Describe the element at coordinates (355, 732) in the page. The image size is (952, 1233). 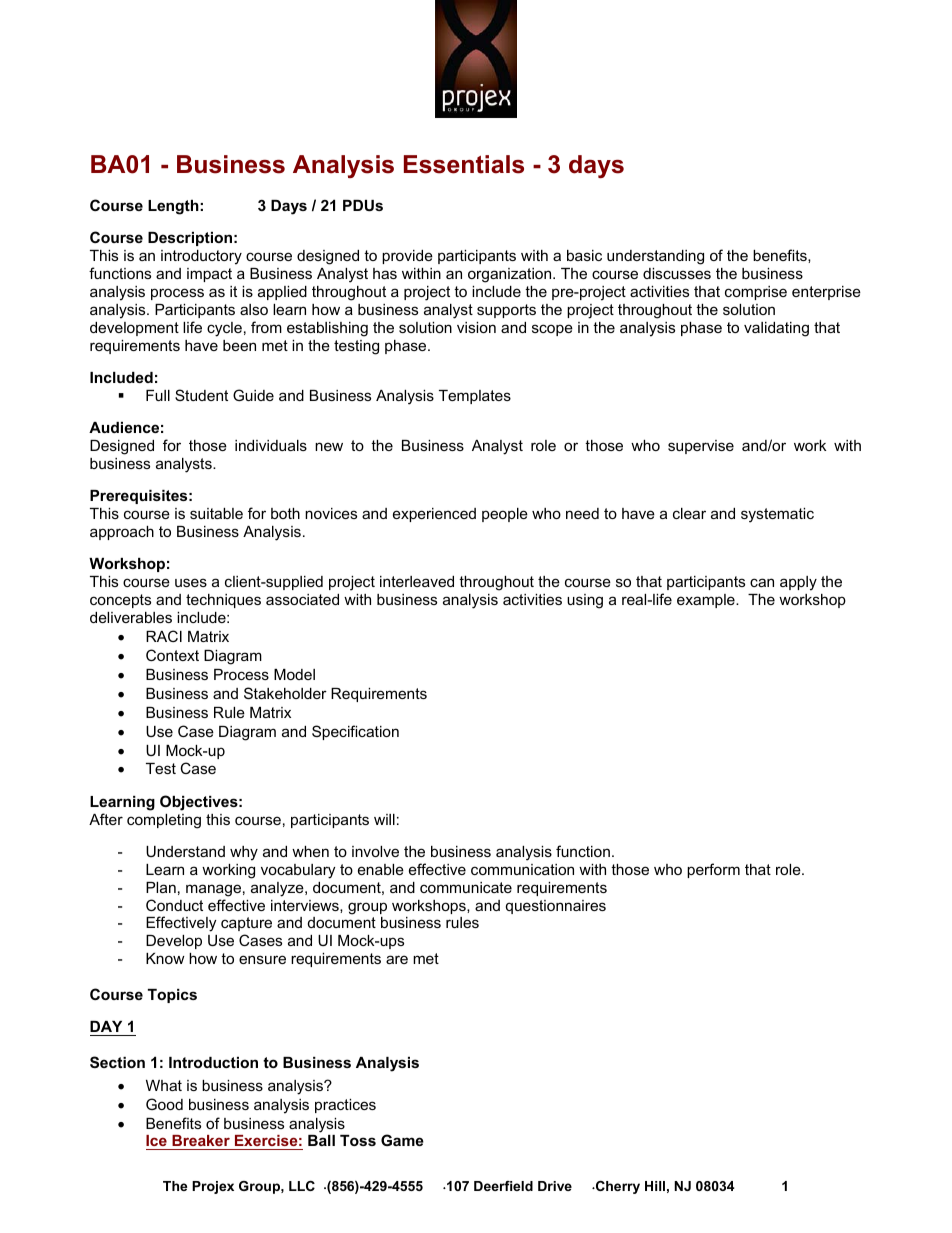
I see `Specification` at that location.
